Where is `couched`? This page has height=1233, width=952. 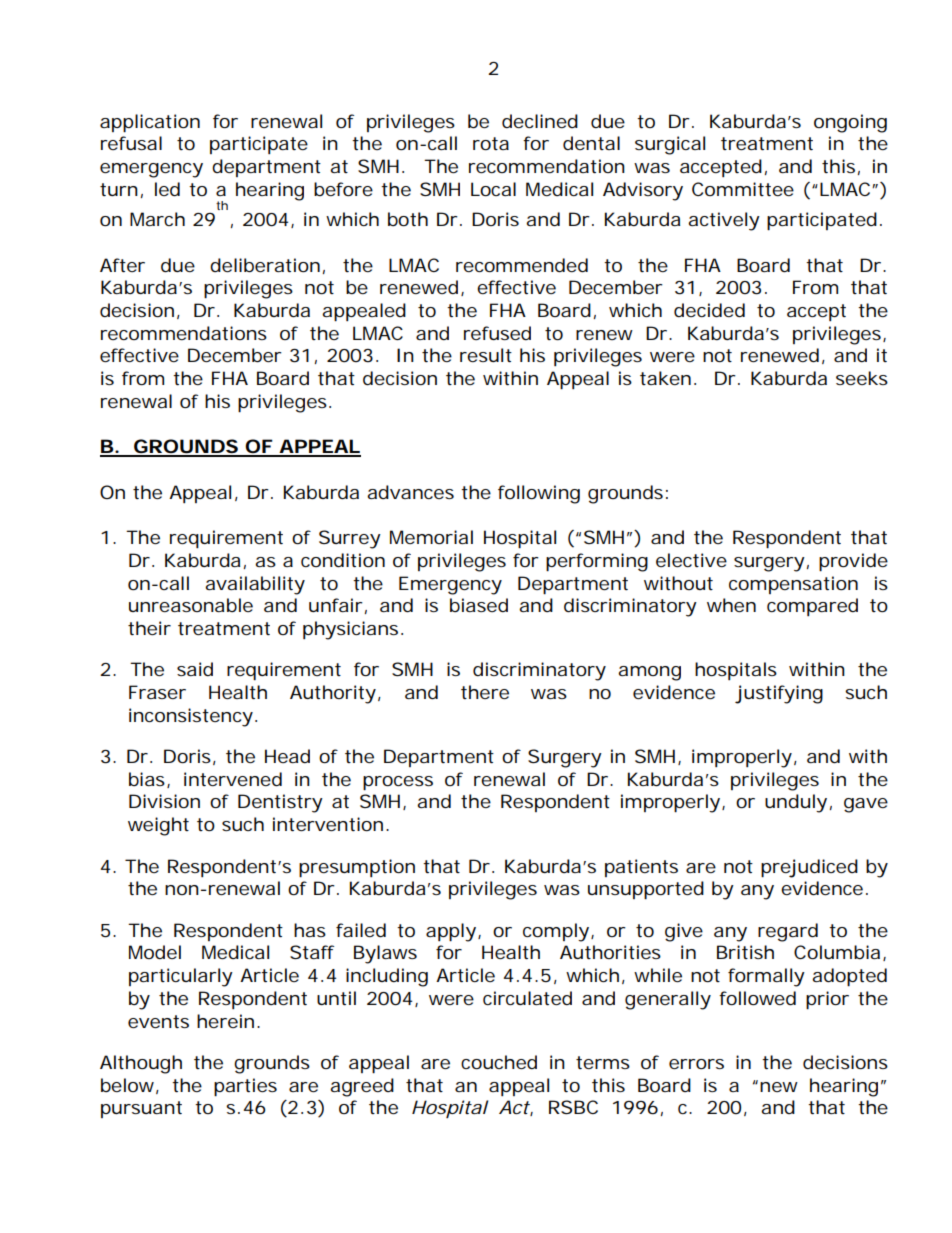
couched is located at coordinates (499, 1062).
